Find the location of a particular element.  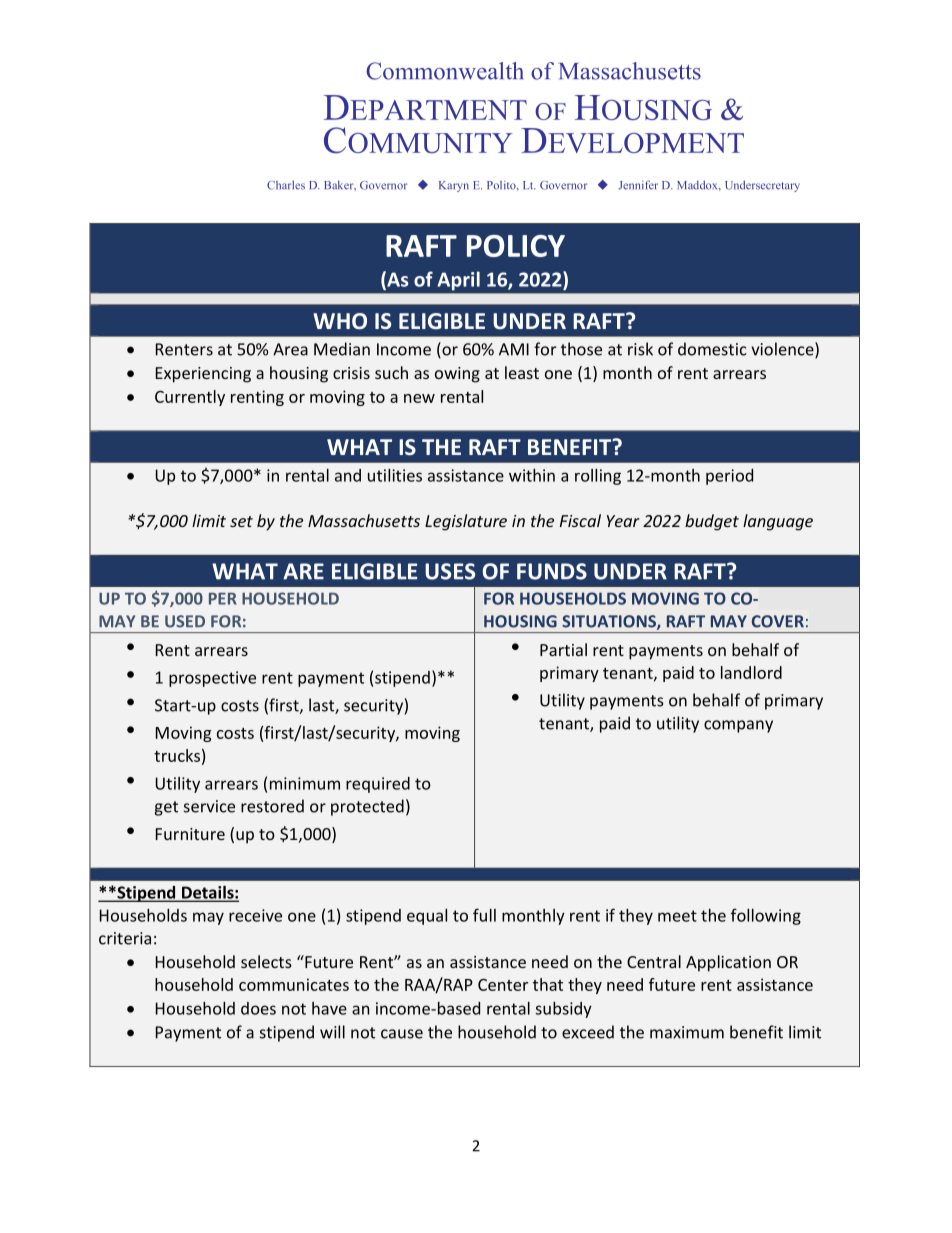

Charles is located at coordinates (286, 185).
